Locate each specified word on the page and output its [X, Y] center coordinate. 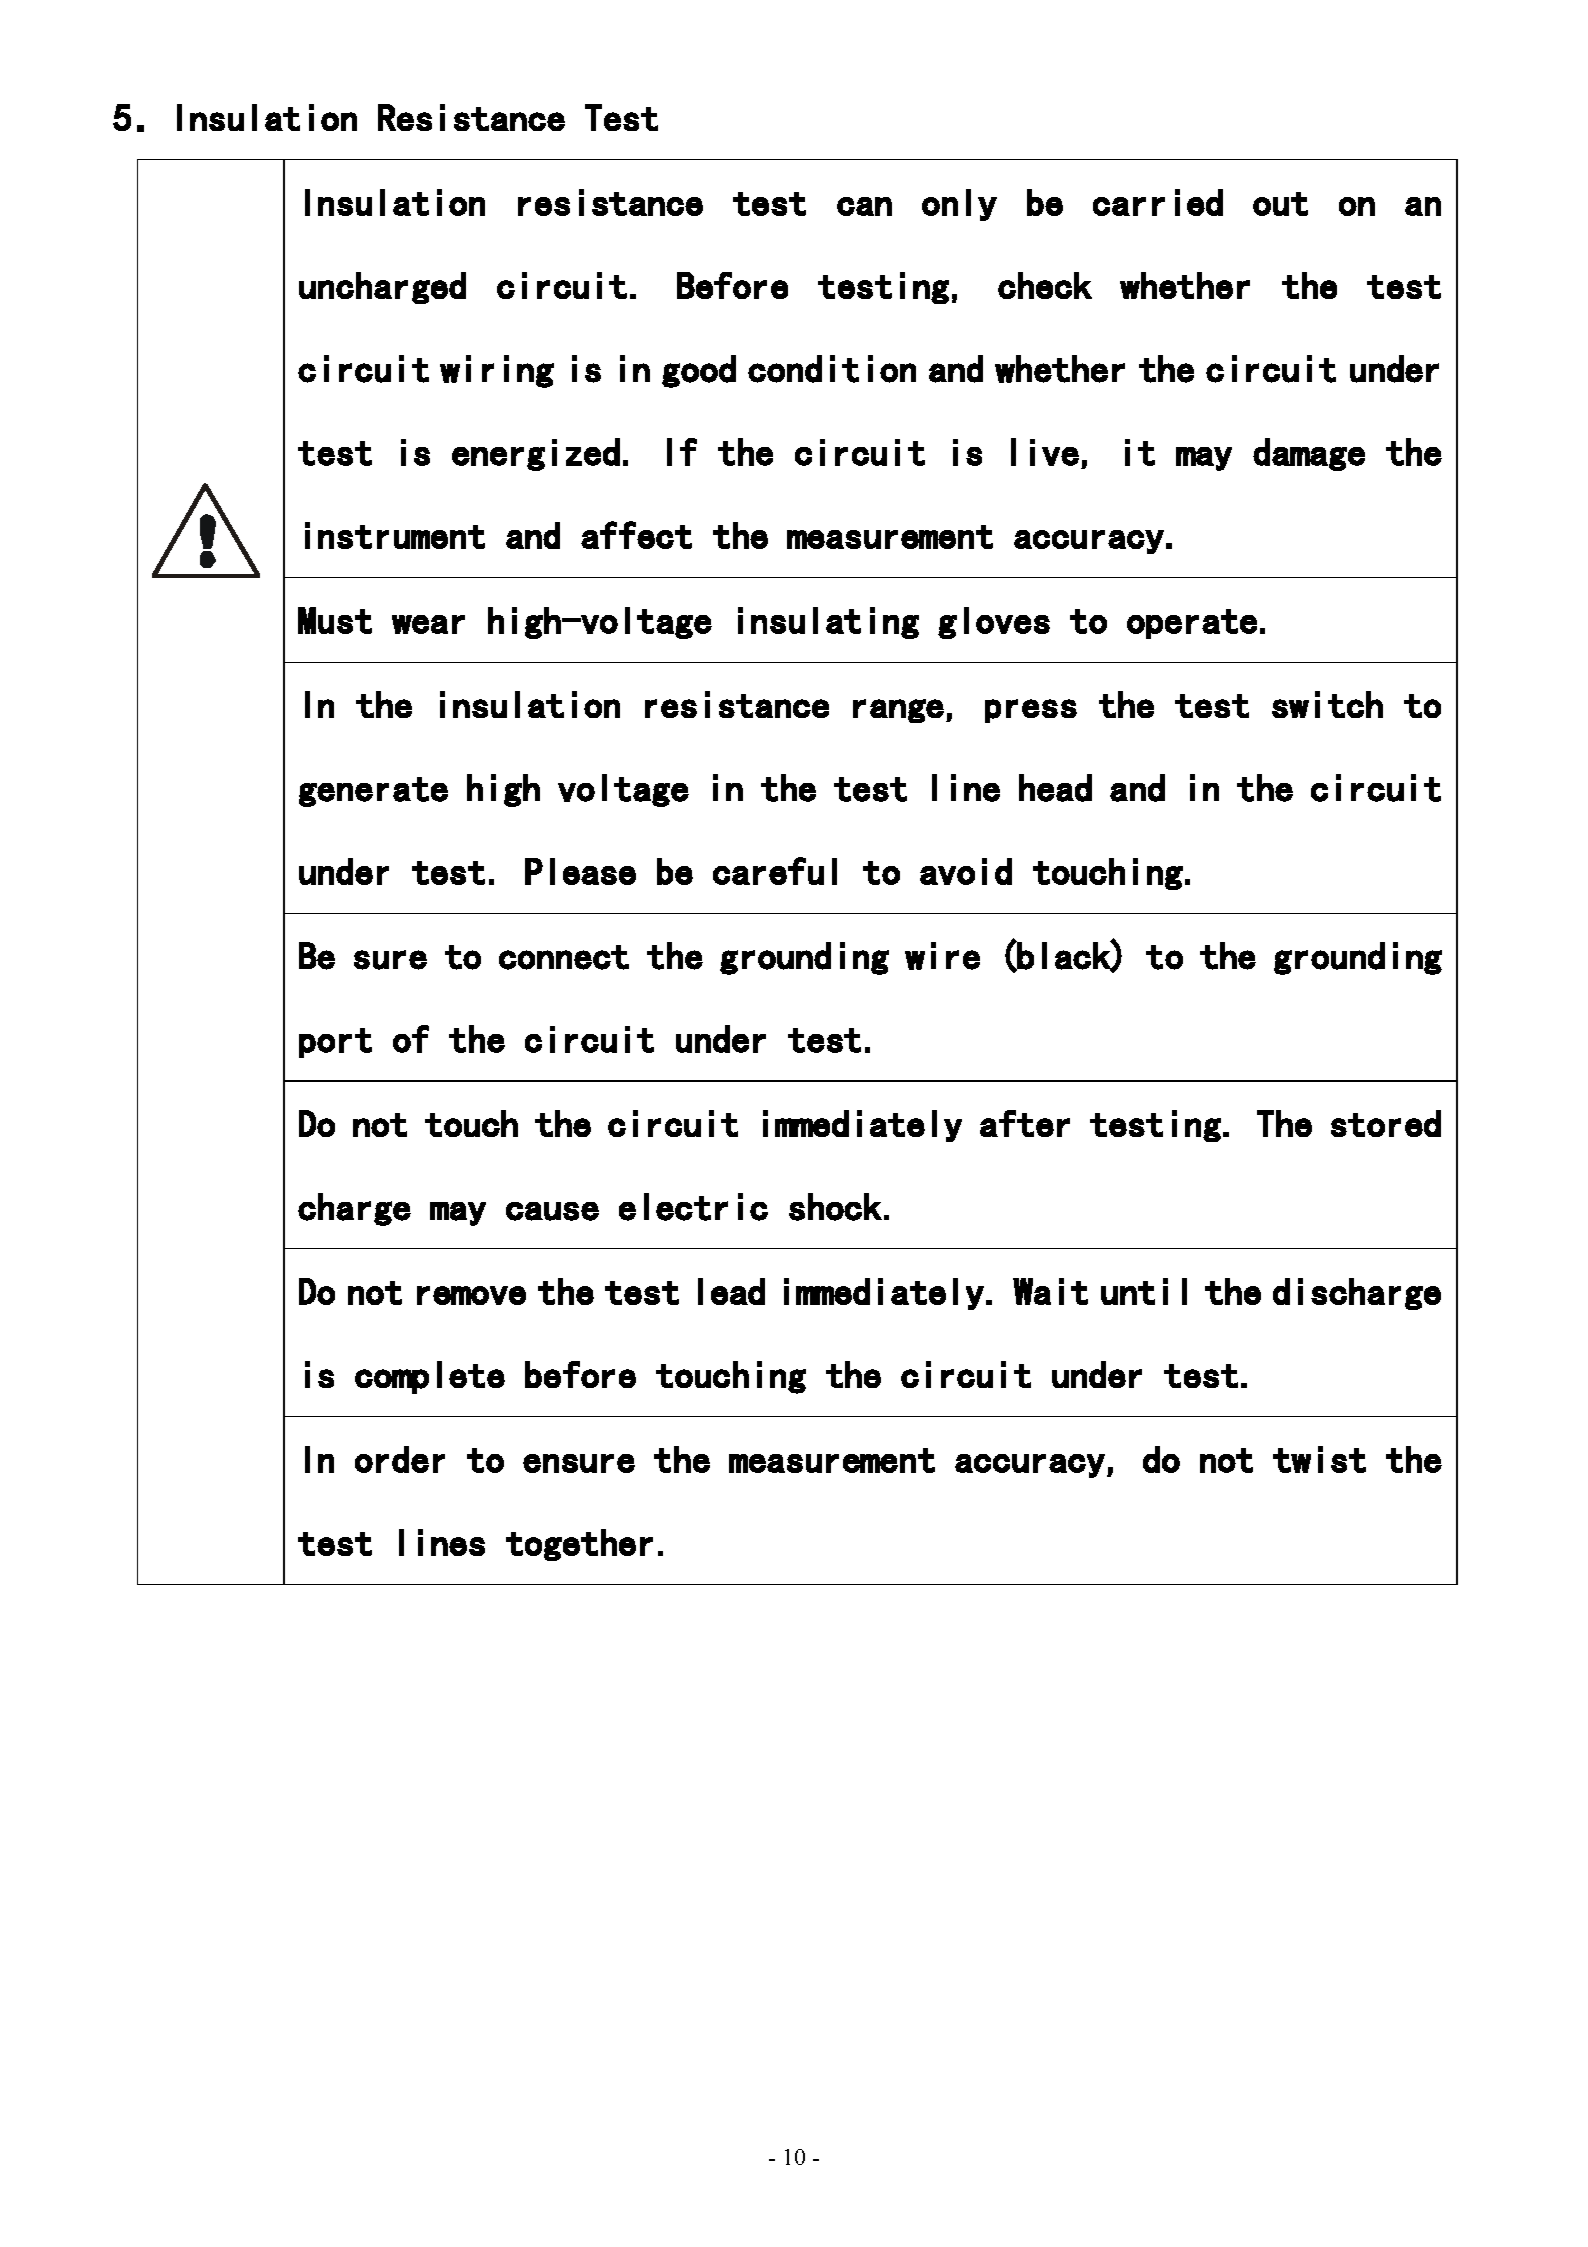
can [864, 206]
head [1055, 788]
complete [430, 1377]
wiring [497, 371]
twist [1319, 1459]
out [1280, 204]
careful [775, 871]
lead [731, 1291]
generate [373, 792]
